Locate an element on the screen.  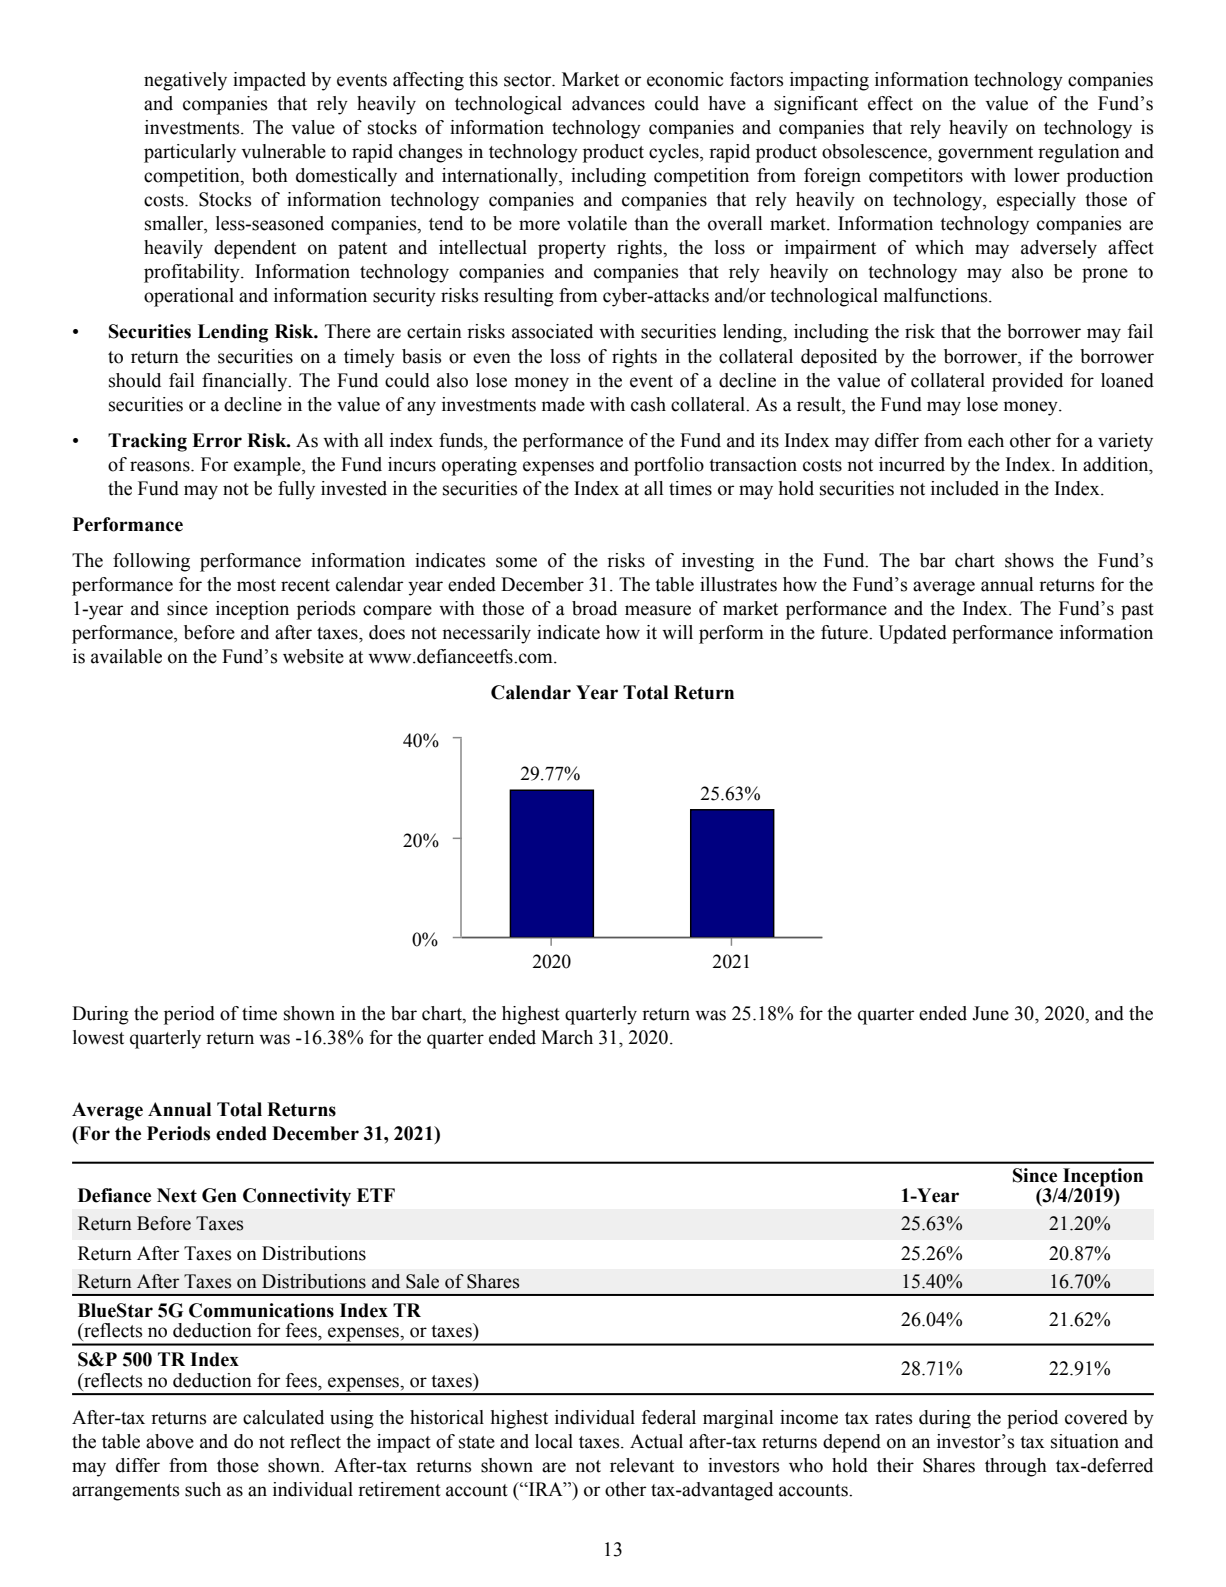
lowest is located at coordinates (98, 1037).
